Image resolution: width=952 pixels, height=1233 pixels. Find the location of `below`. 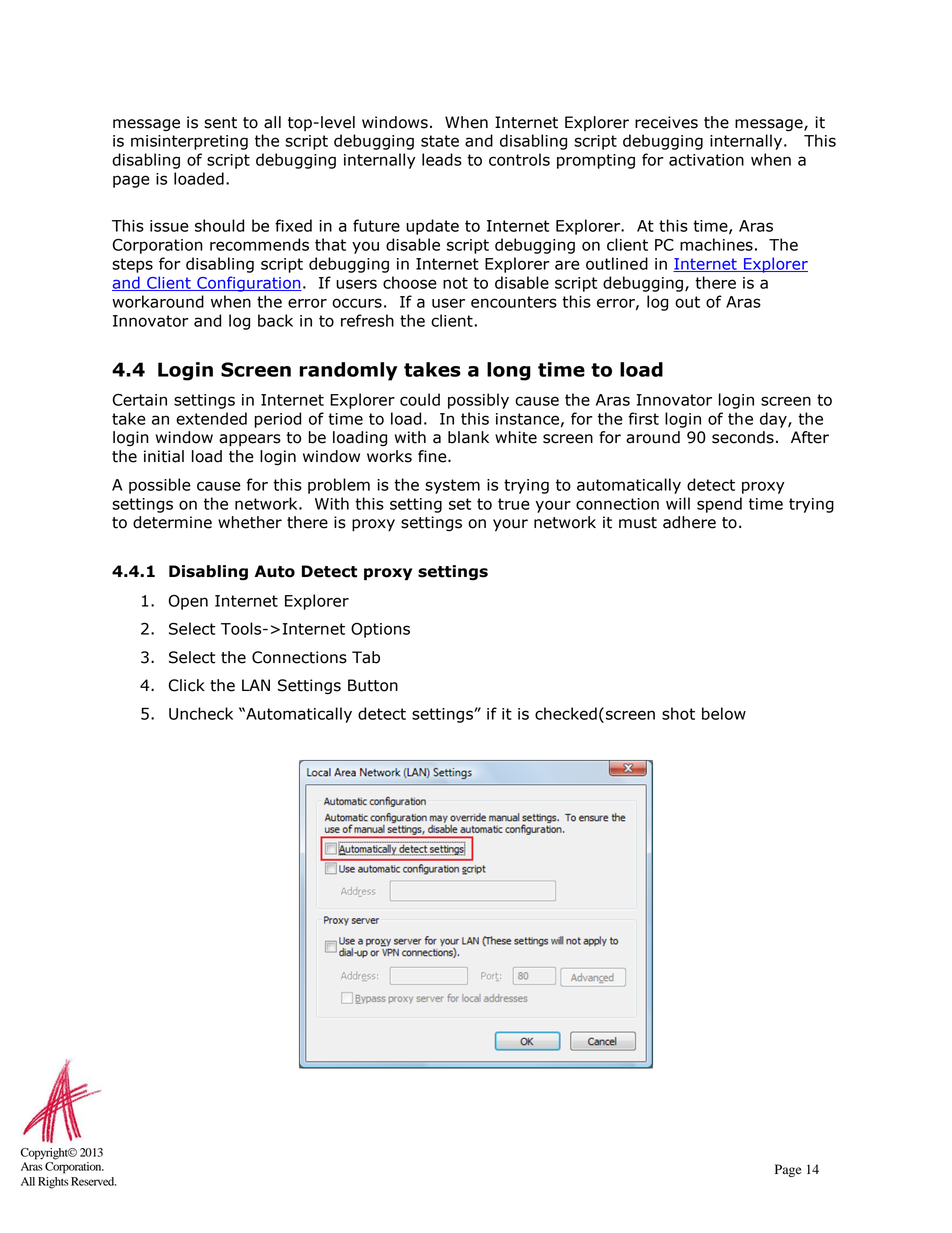

below is located at coordinates (724, 713).
